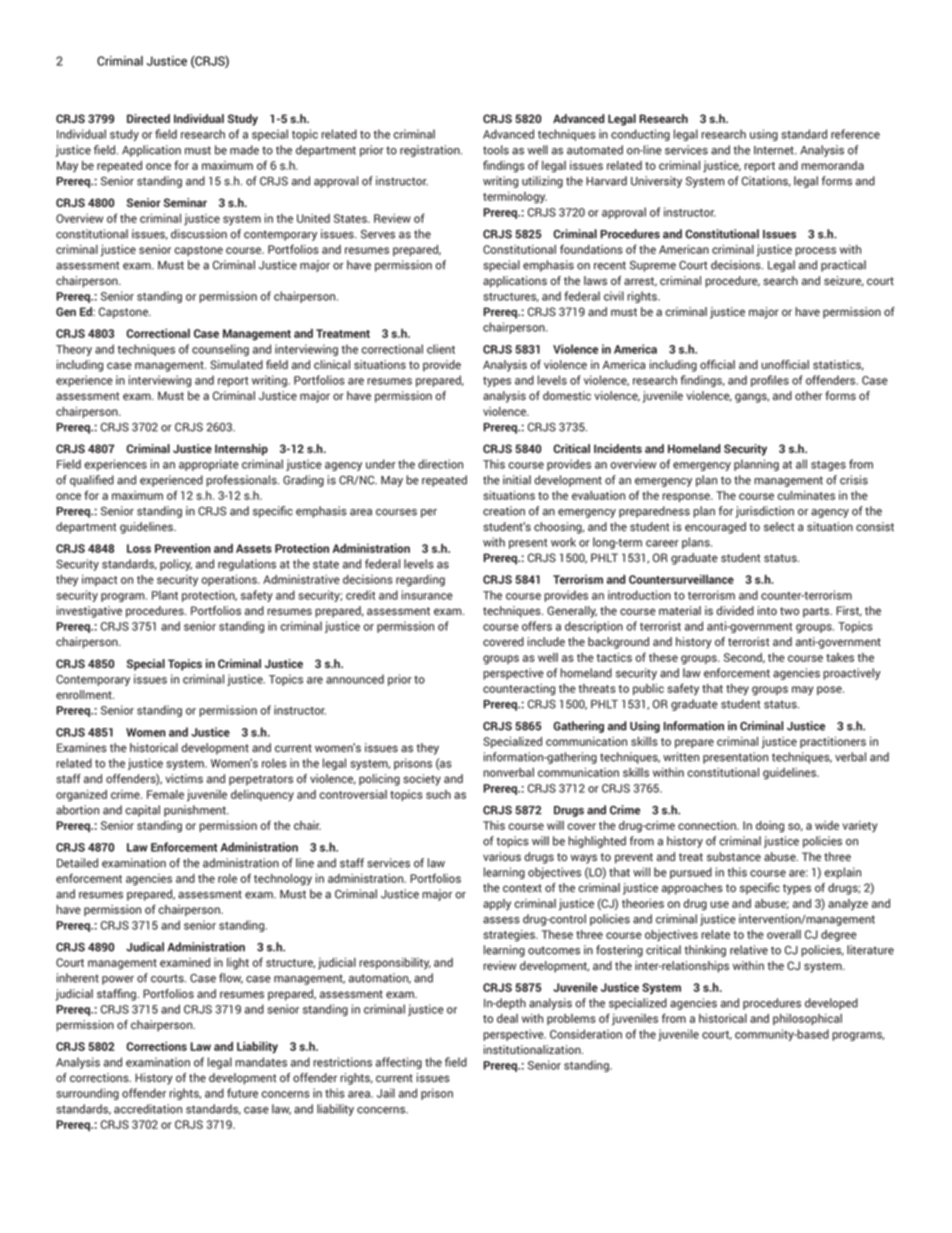 The width and height of the document is (952, 1233). What do you see at coordinates (427, 595) in the document?
I see `insurance` at bounding box center [427, 595].
